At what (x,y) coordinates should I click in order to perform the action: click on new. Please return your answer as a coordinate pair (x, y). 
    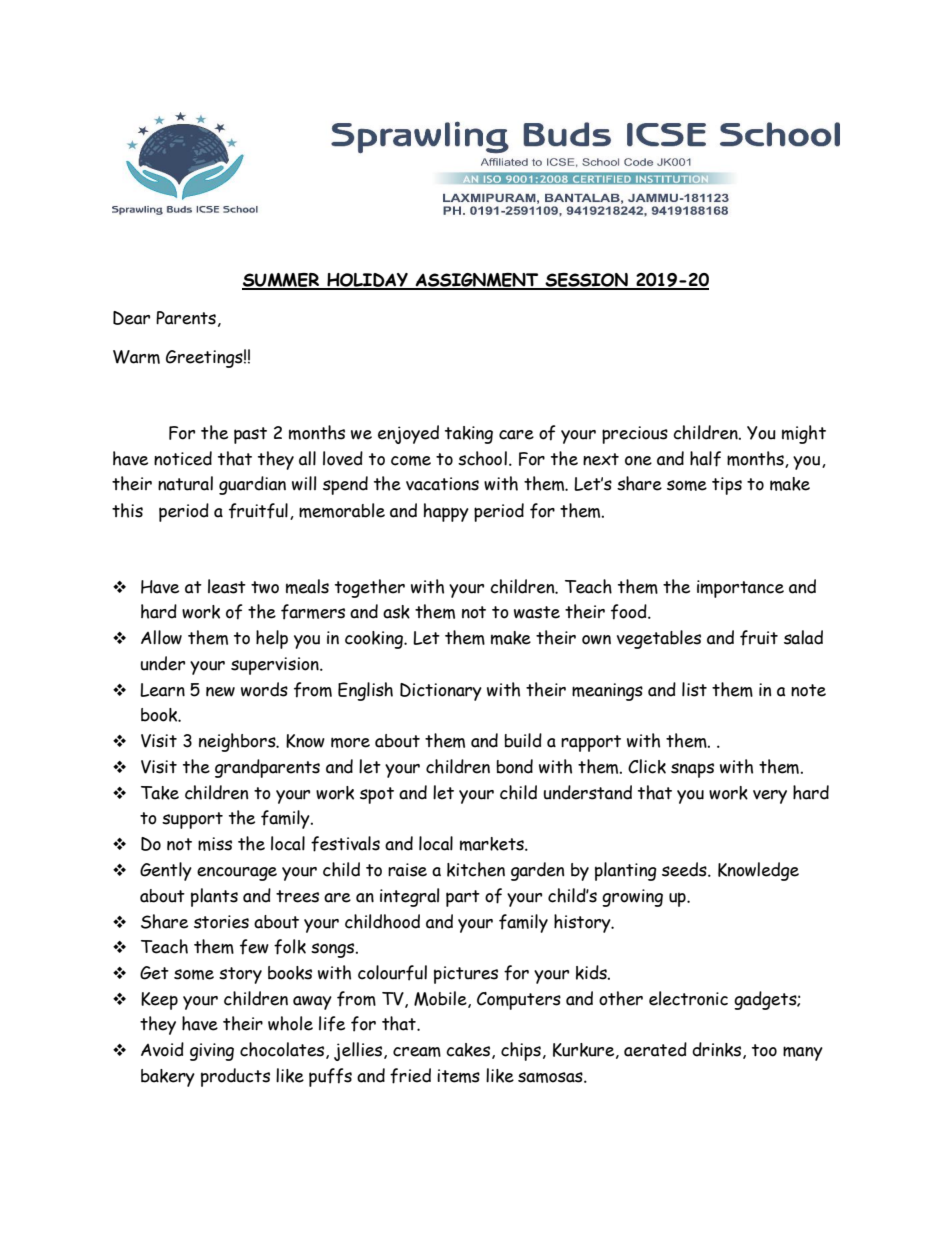
    Looking at the image, I should click on (220, 692).
